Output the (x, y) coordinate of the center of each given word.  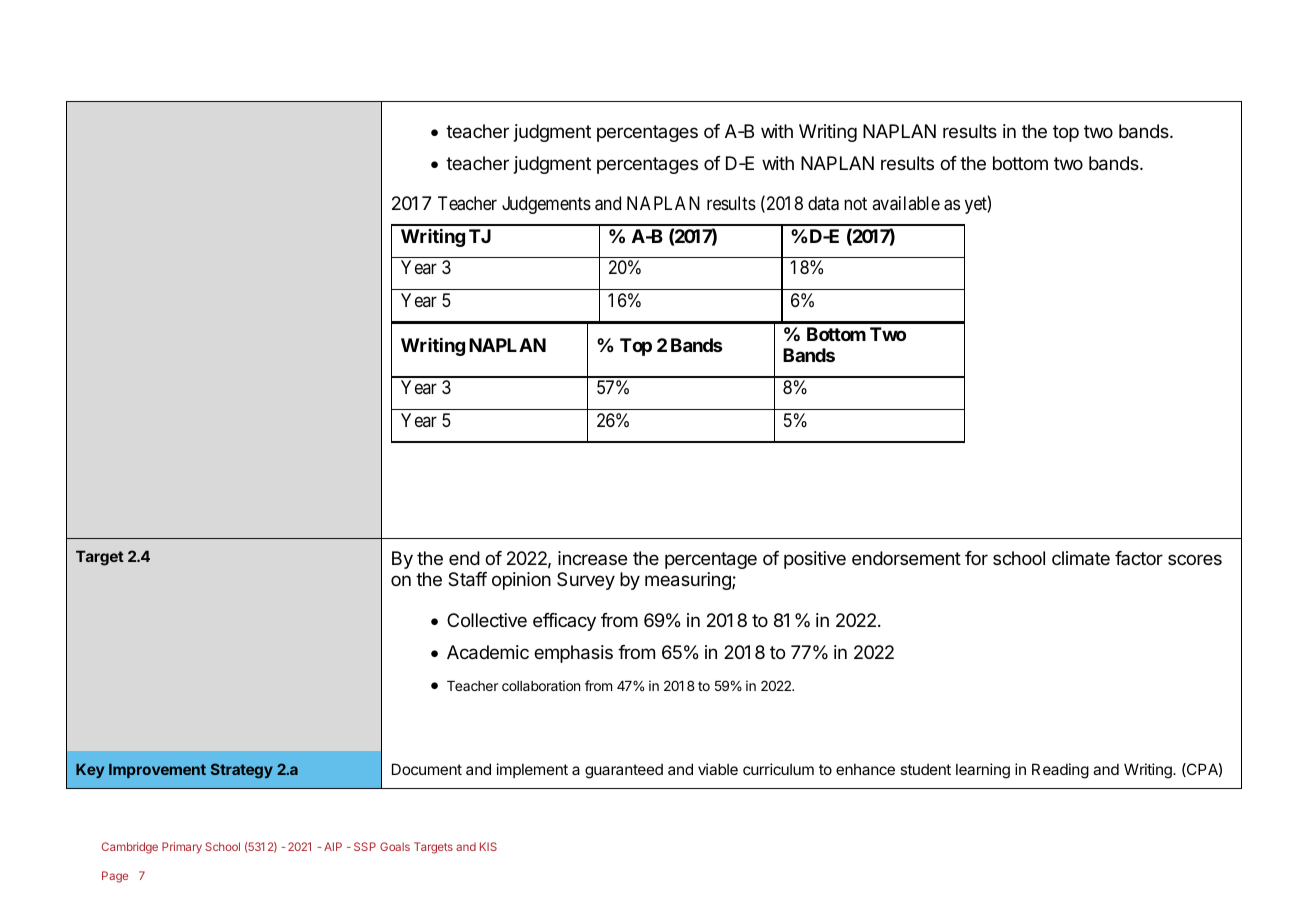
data (823, 203)
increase (592, 558)
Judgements (546, 205)
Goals (395, 846)
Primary (182, 848)
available (906, 203)
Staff (467, 579)
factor (1139, 558)
